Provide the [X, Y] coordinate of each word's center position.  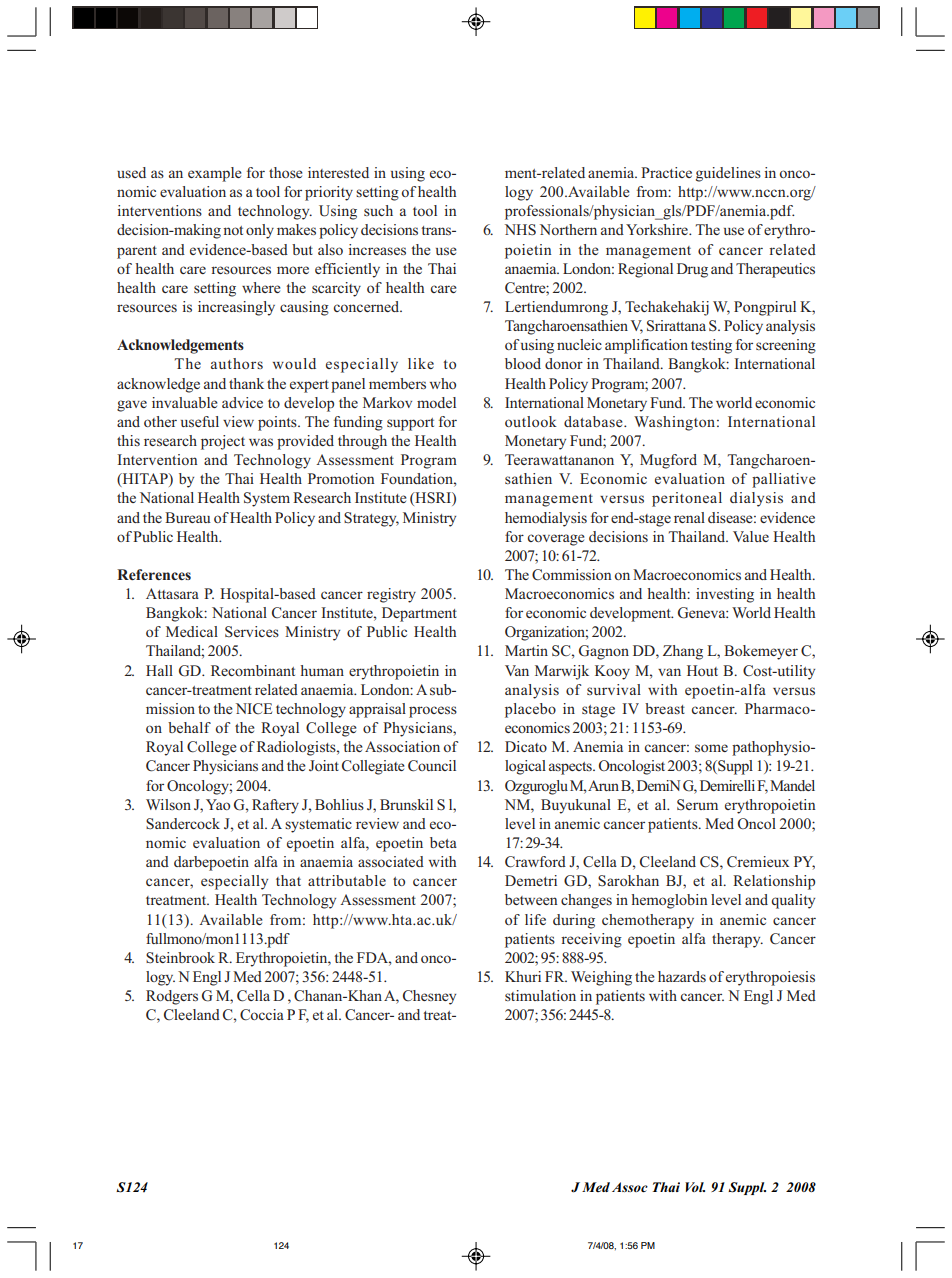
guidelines [728, 174]
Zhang [683, 652]
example [215, 174]
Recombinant [253, 670]
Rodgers [172, 997]
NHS [520, 229]
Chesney [429, 997]
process [433, 712]
